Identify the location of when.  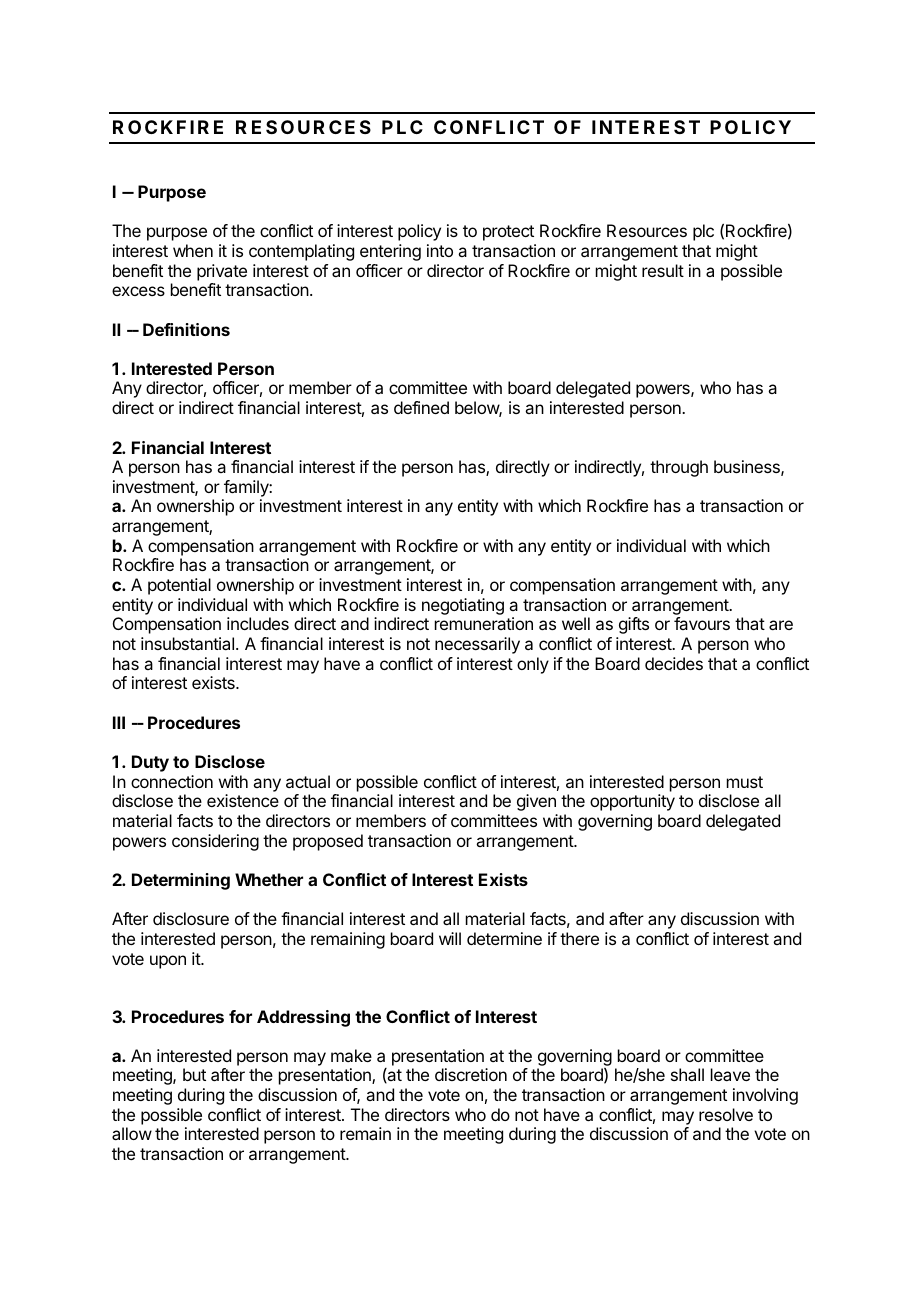
(193, 250).
